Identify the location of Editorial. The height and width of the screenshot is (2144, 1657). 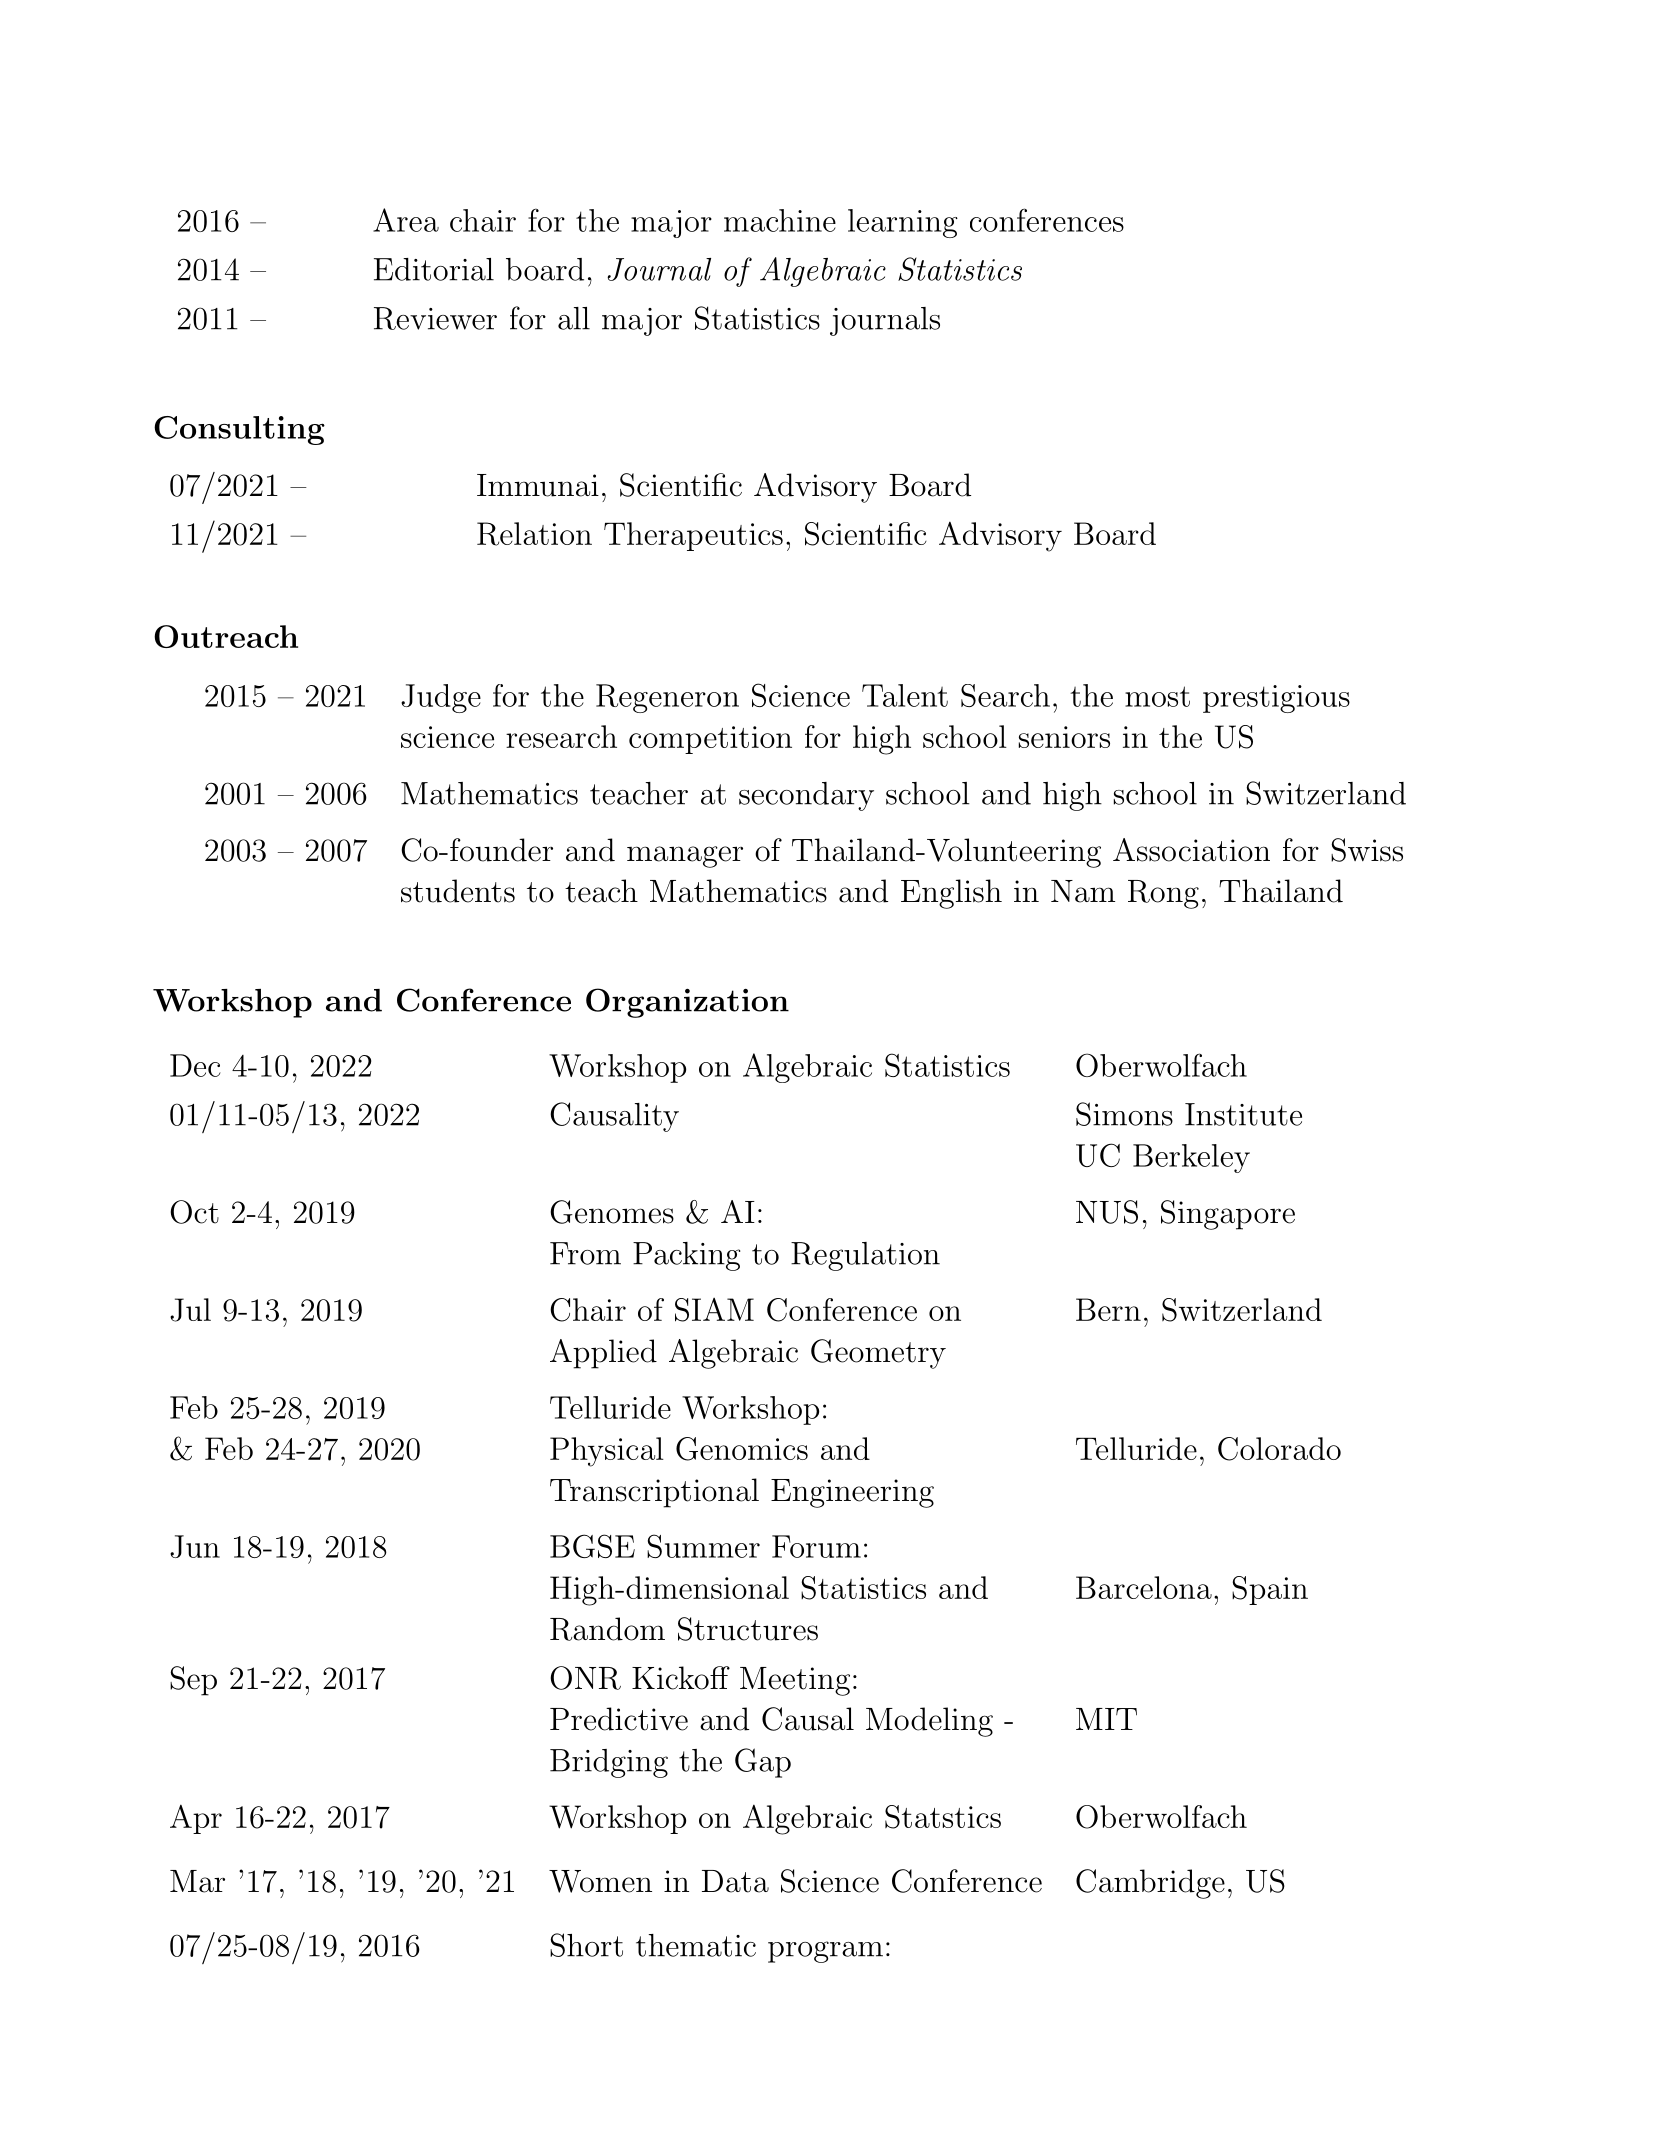
(434, 269).
